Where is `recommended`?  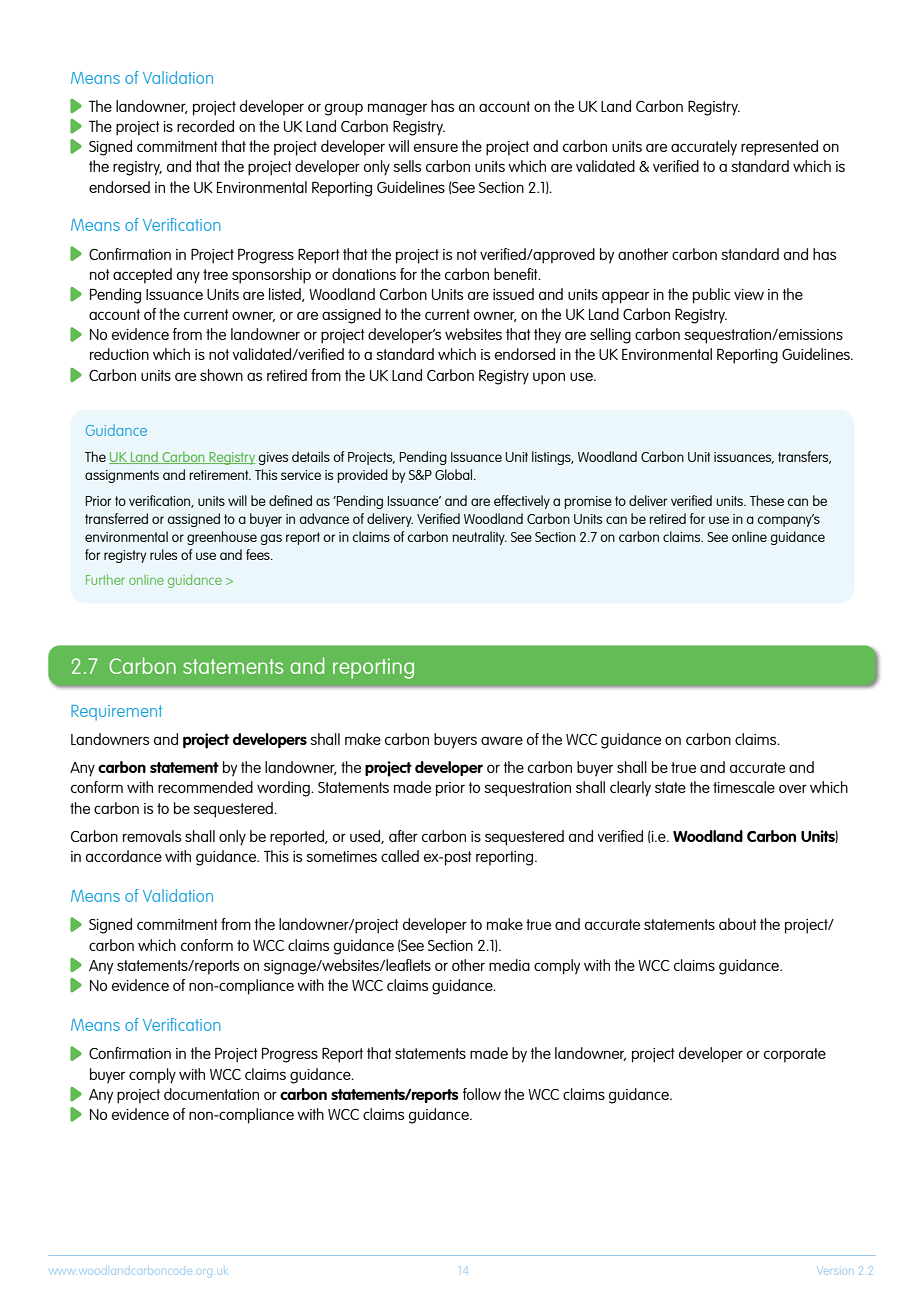
recommended is located at coordinates (205, 787).
